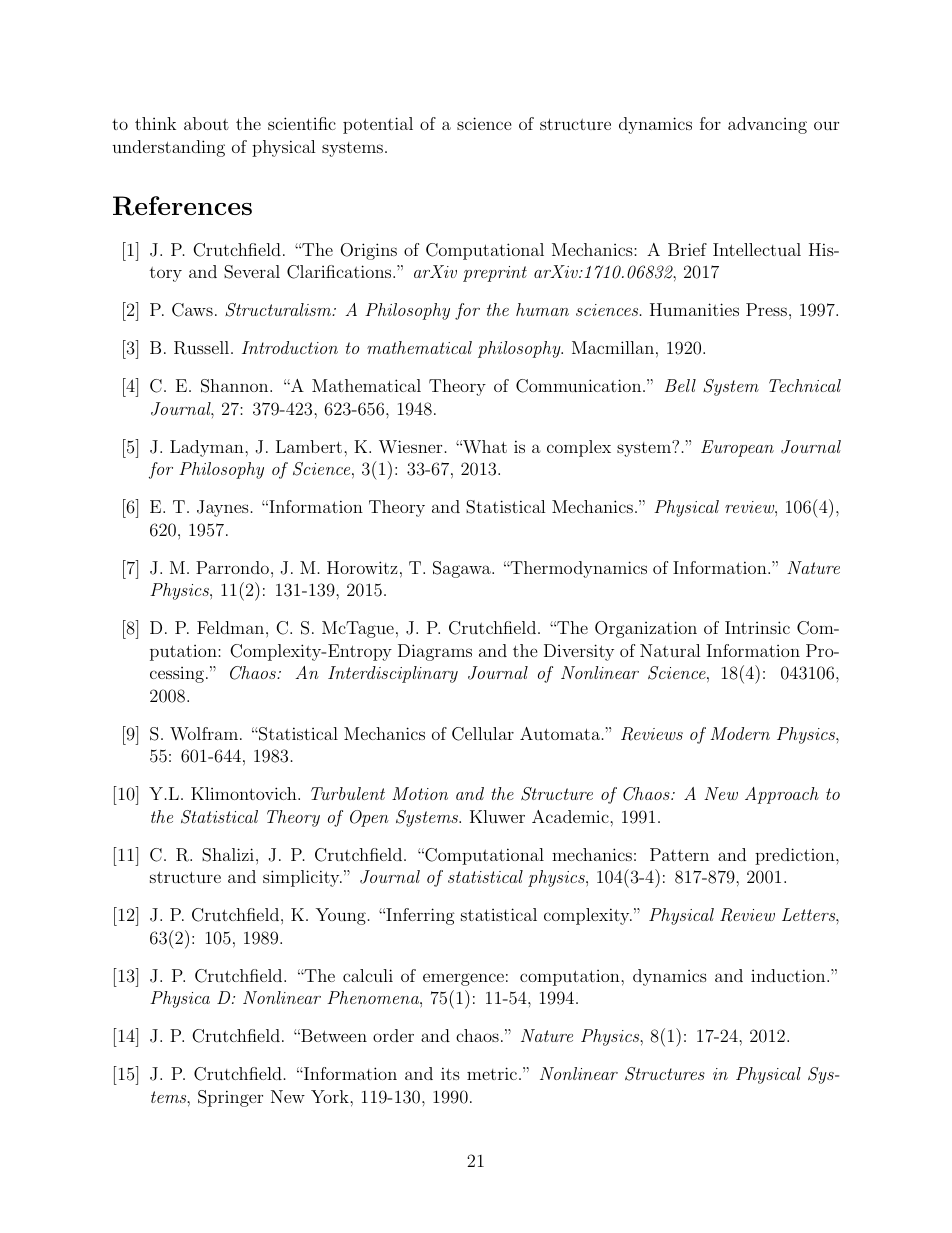 This image has width=952, height=1233. I want to click on about, so click(206, 123).
